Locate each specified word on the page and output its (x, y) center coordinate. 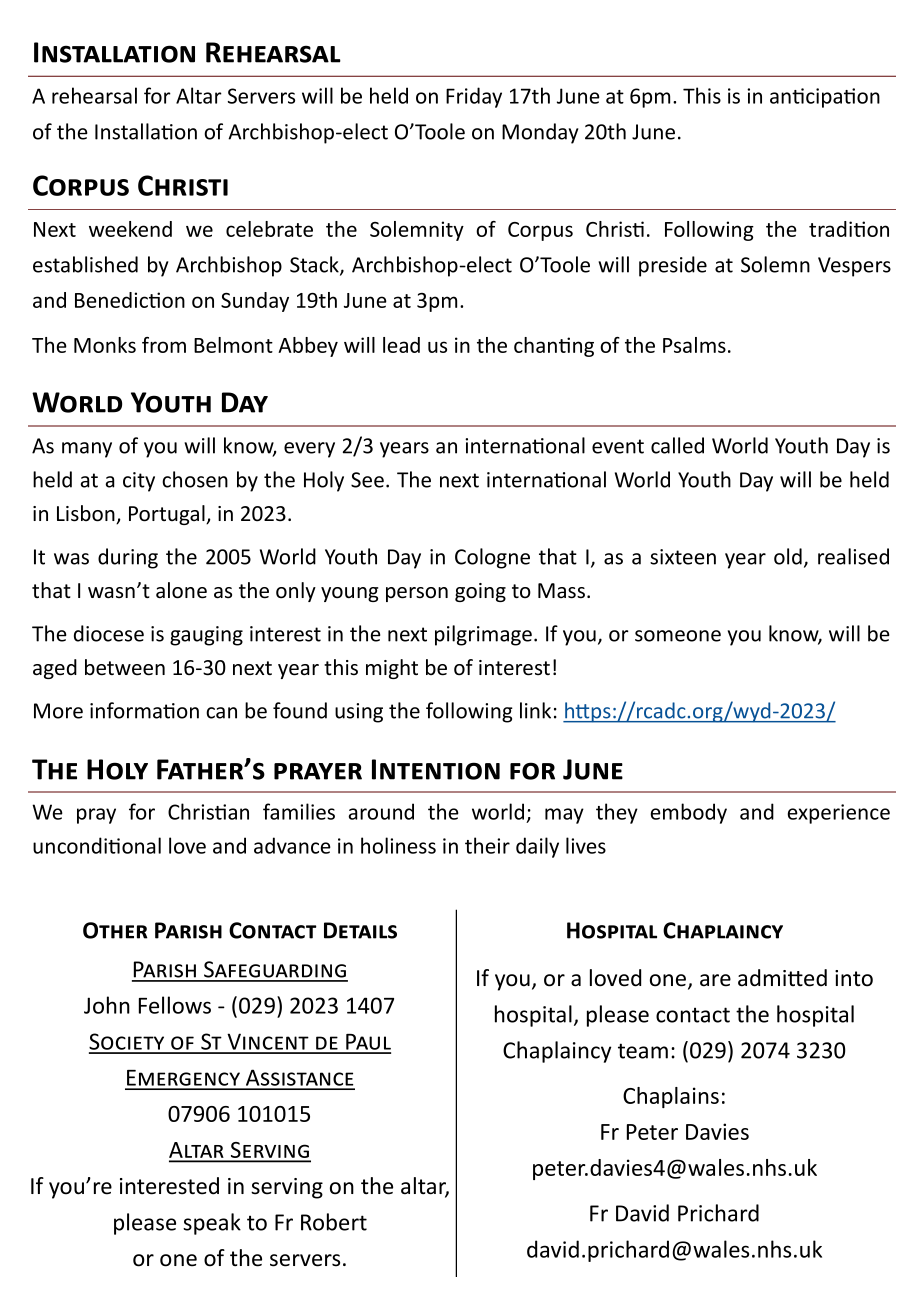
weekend (130, 229)
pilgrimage (483, 635)
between (125, 667)
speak (212, 1224)
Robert (334, 1222)
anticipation (825, 98)
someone (678, 636)
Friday (474, 97)
